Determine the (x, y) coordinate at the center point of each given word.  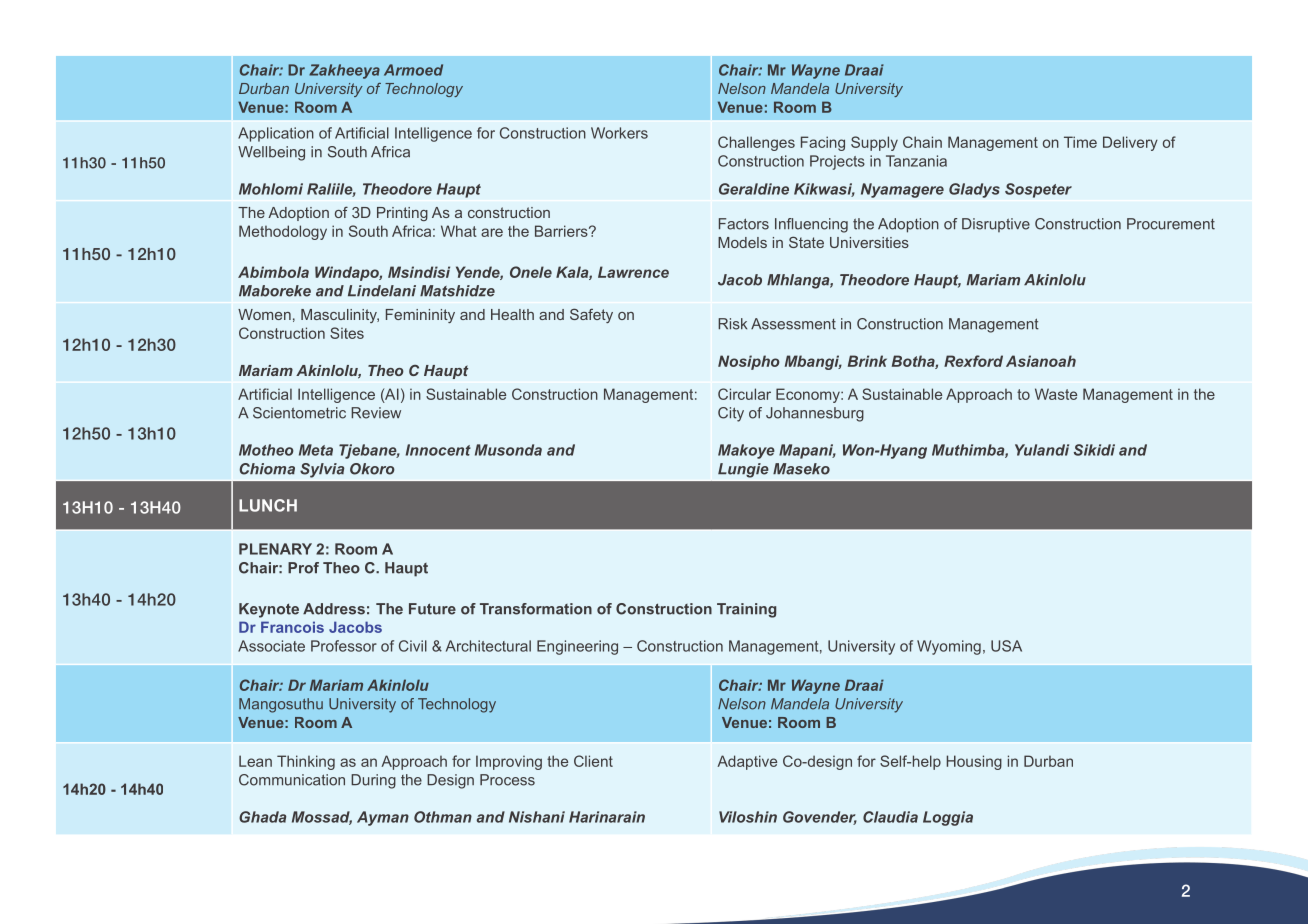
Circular (744, 394)
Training (746, 610)
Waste (1056, 394)
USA (1006, 646)
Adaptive (747, 762)
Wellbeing (271, 153)
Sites (347, 333)
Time (1080, 142)
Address (334, 609)
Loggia (948, 818)
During (373, 781)
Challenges (756, 143)
